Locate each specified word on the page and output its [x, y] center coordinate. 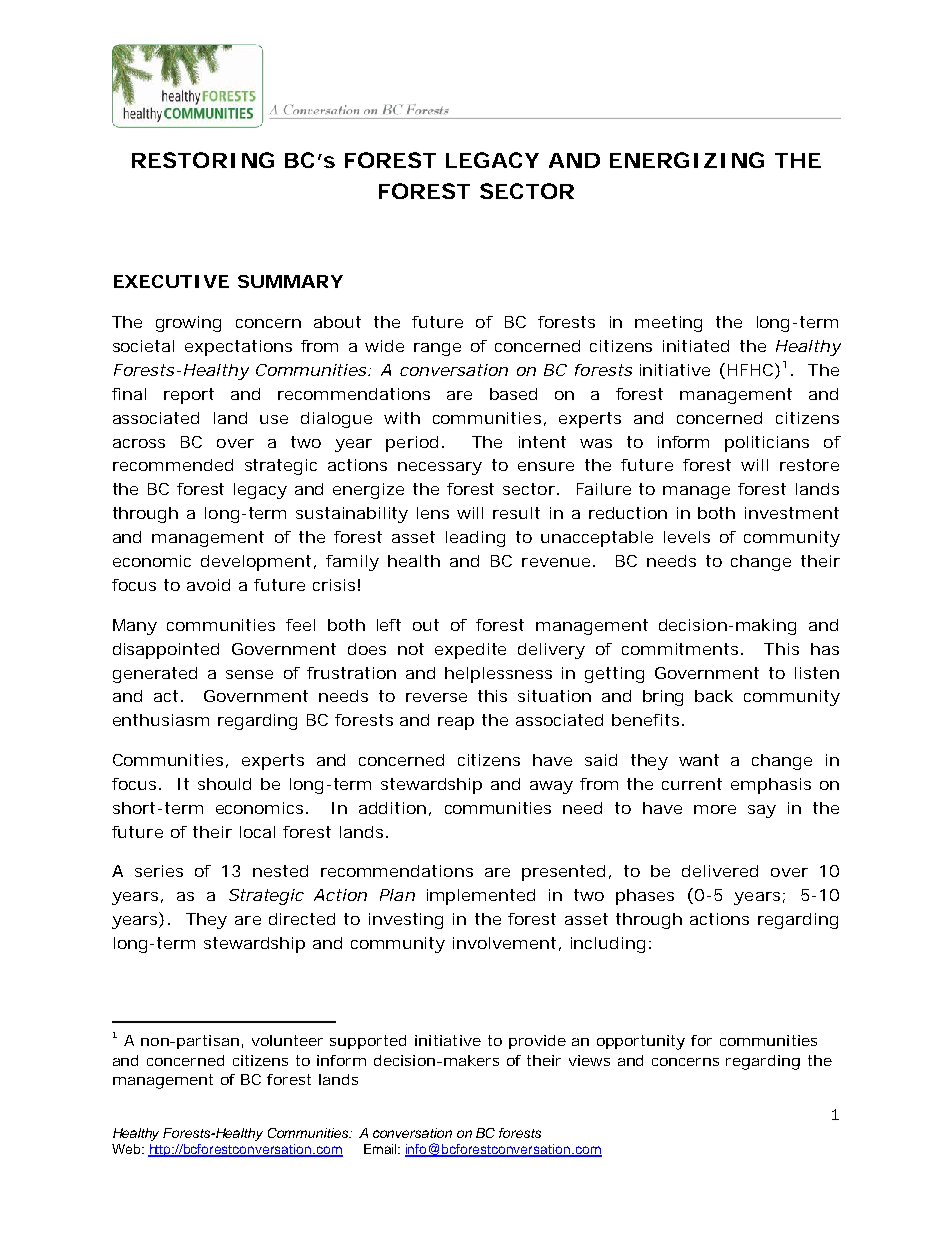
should [224, 784]
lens [433, 513]
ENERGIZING [687, 160]
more [715, 809]
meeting [668, 324]
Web [127, 1149]
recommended [173, 465]
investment [792, 513]
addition [392, 808]
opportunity [641, 1042]
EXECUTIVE [171, 281]
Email [381, 1149]
